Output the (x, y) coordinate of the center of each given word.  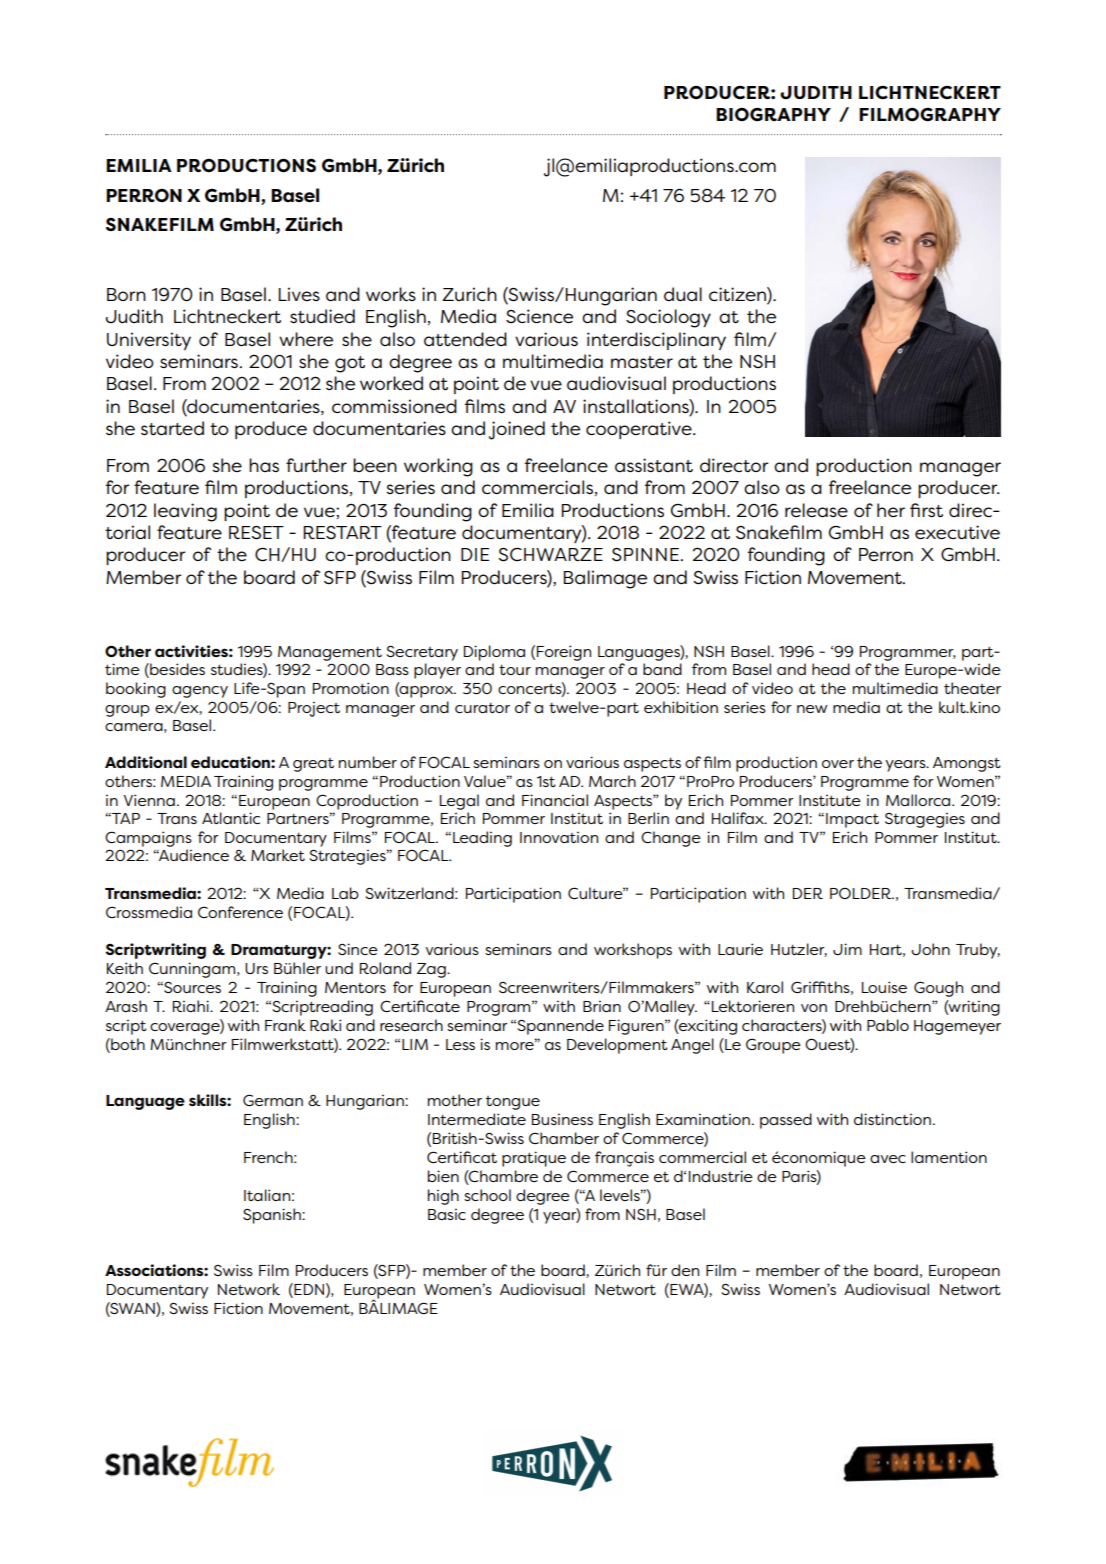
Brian (602, 1006)
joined (517, 430)
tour (515, 670)
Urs (256, 968)
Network (249, 1289)
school (487, 1195)
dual (683, 294)
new (812, 709)
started (172, 428)
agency (200, 692)
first (926, 510)
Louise (884, 987)
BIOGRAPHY (773, 114)
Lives (299, 294)
